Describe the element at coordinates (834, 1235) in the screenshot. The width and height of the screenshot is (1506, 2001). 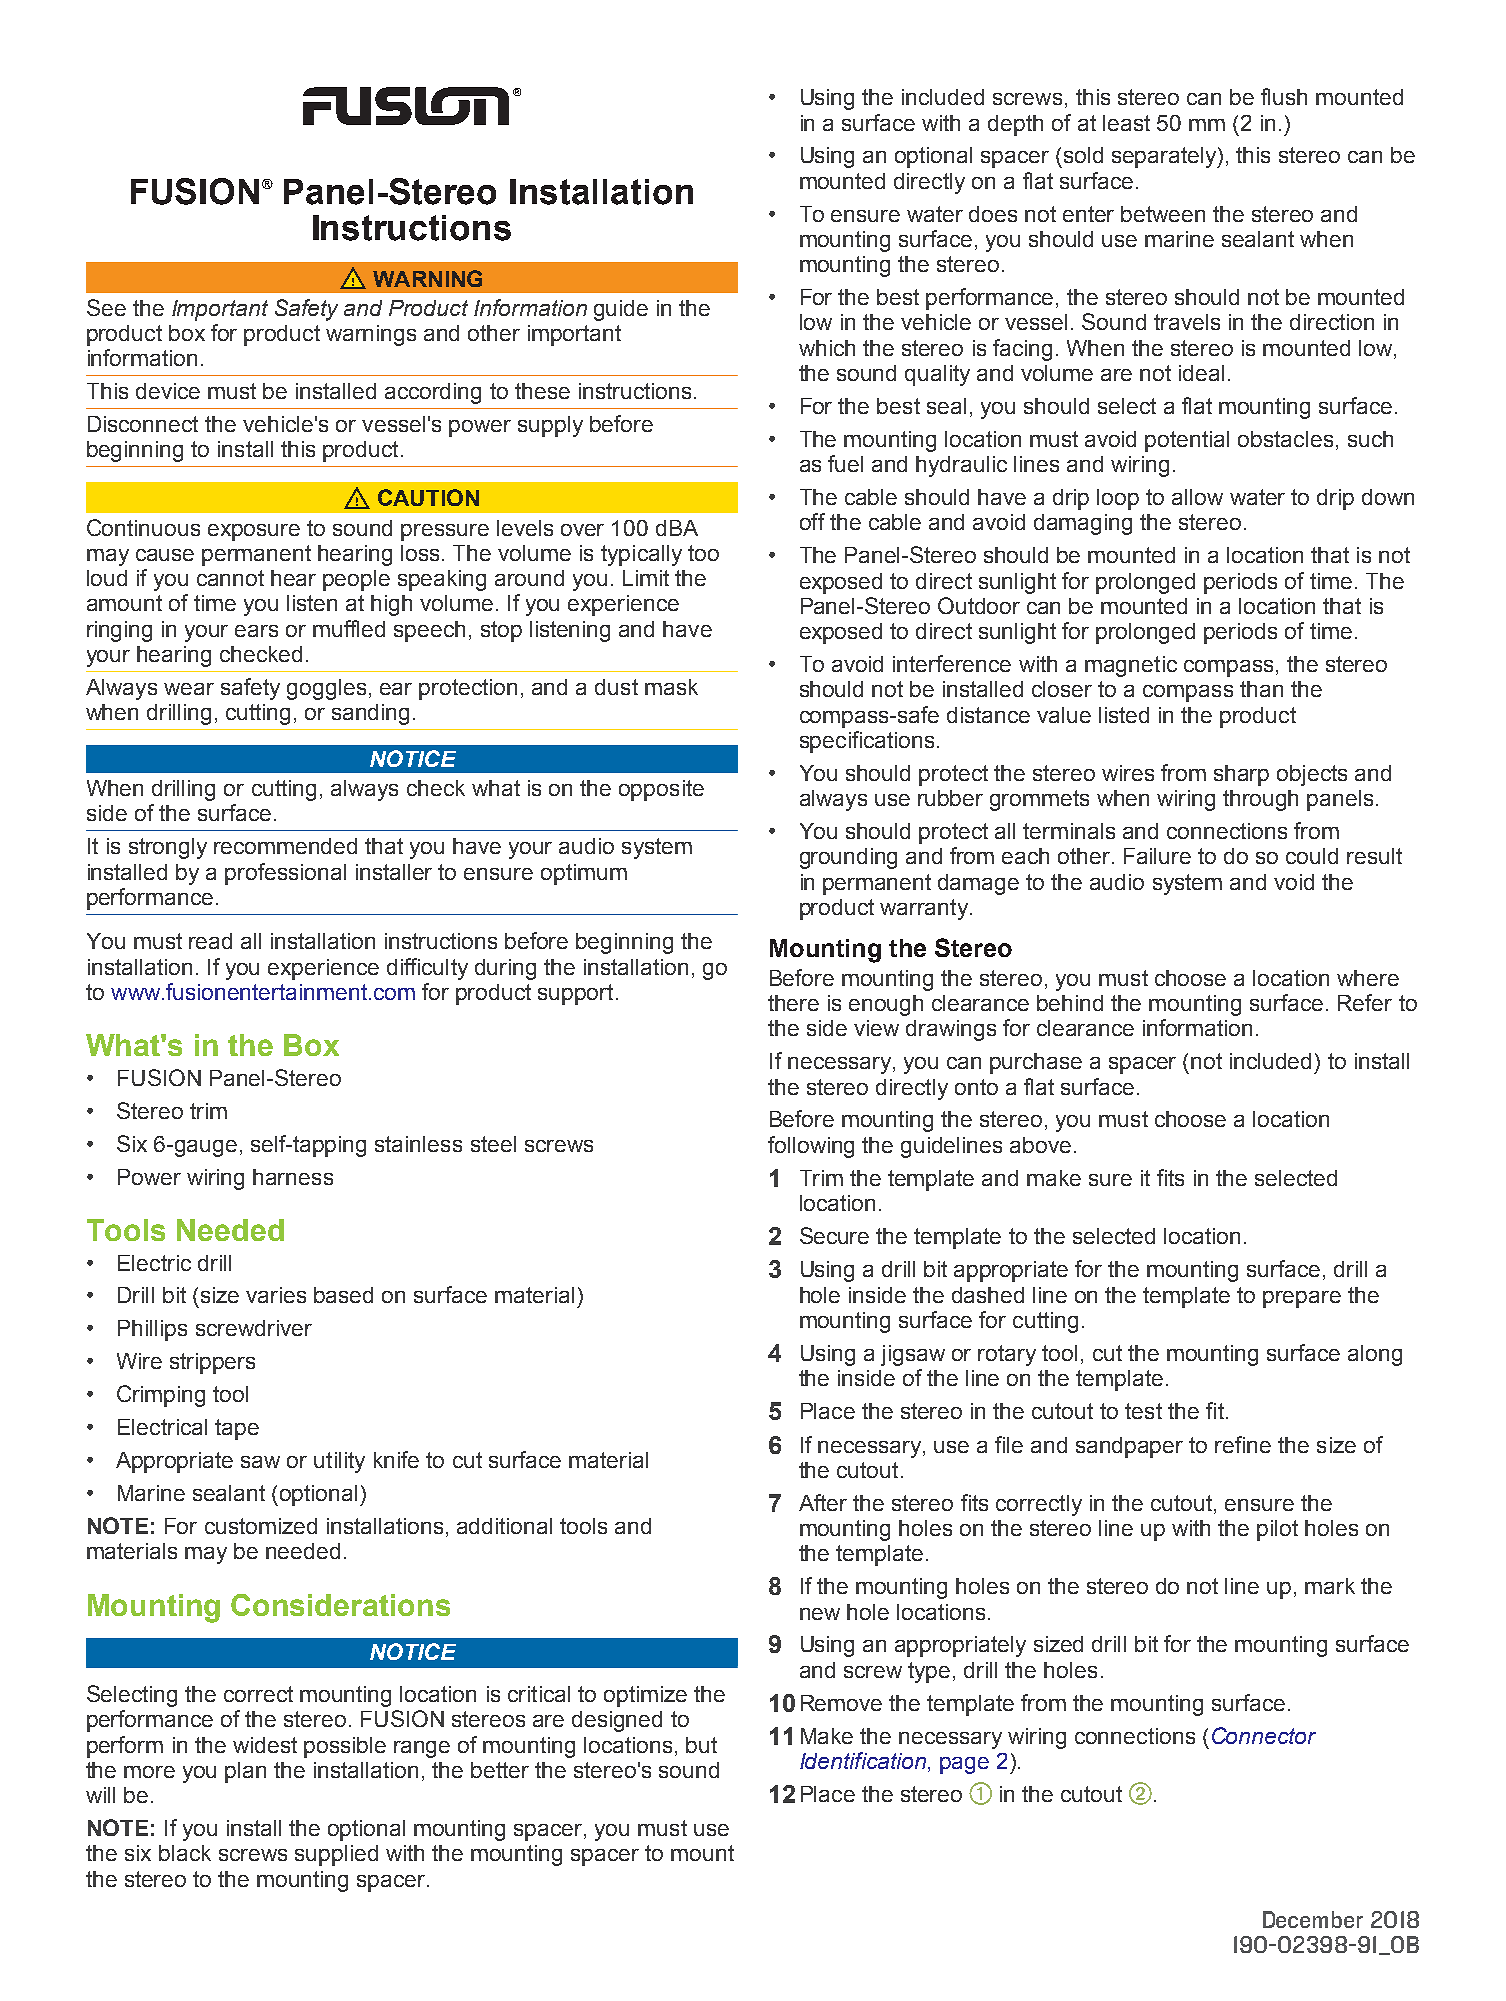
I see `Secure` at that location.
